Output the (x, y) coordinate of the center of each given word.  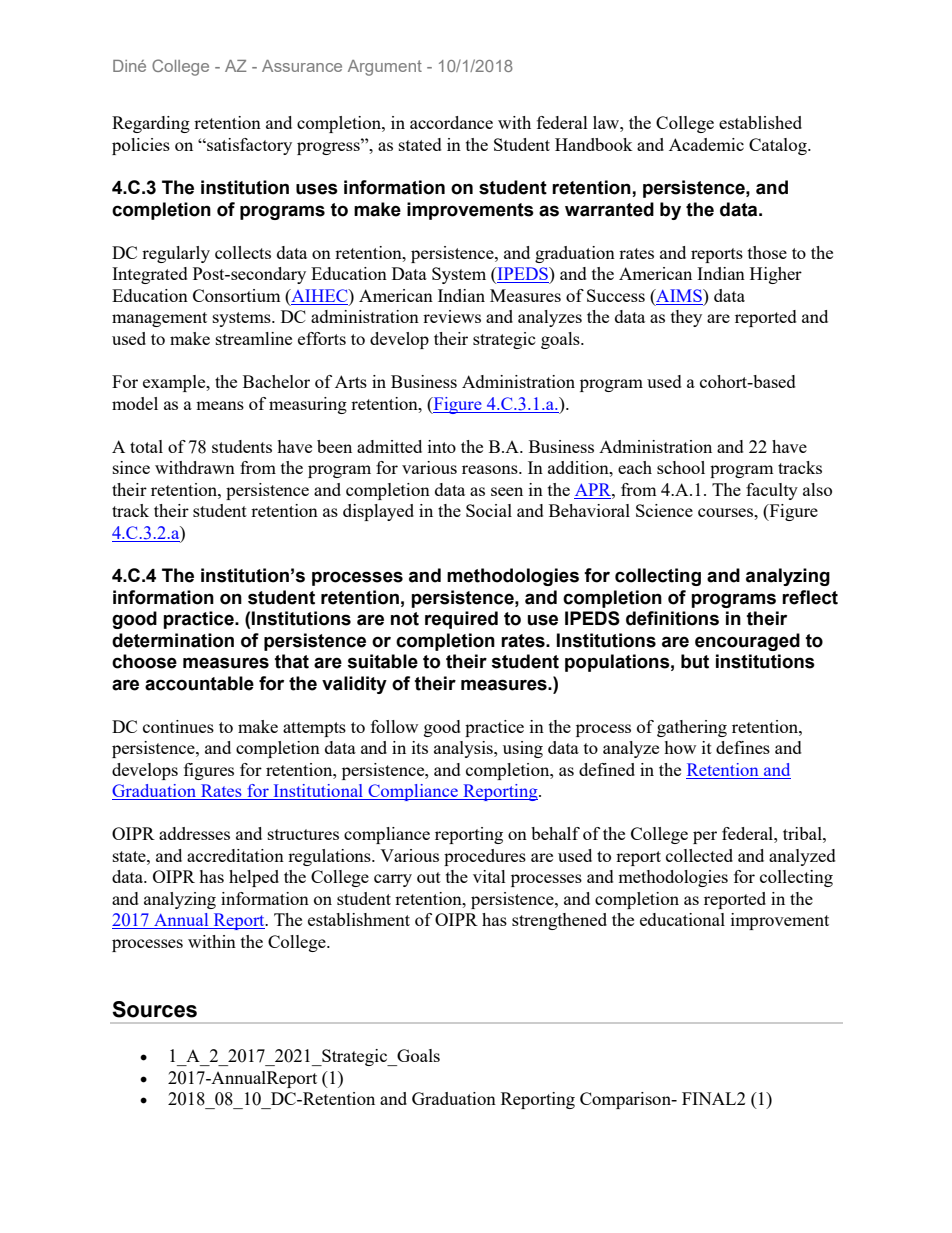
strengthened (559, 921)
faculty (772, 491)
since (131, 467)
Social (489, 510)
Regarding (151, 124)
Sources (154, 1009)
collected (699, 855)
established (760, 122)
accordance (451, 122)
